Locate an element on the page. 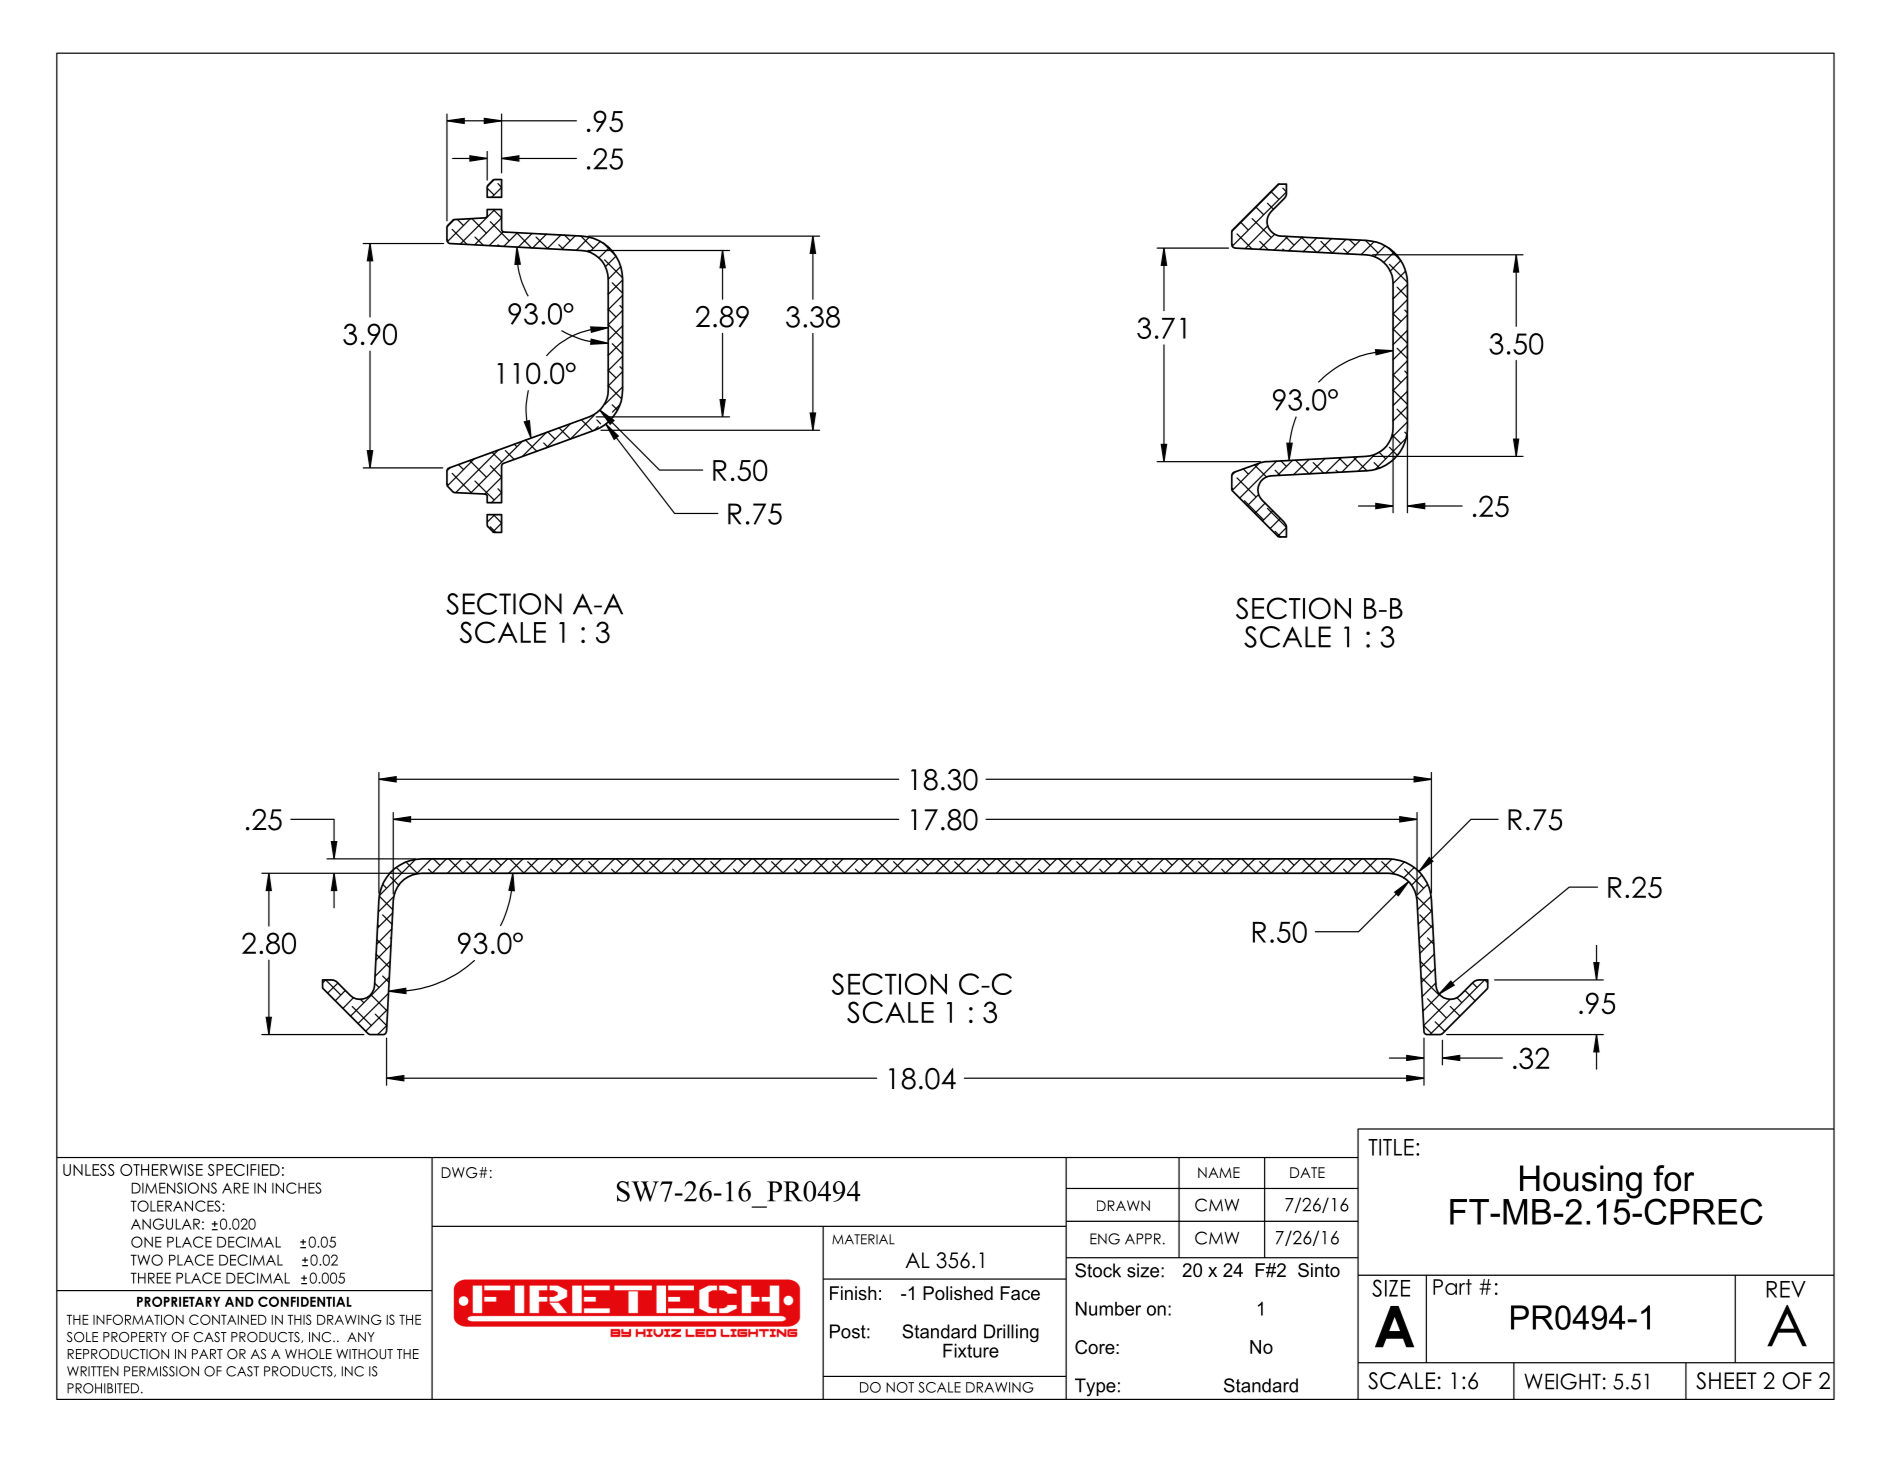 The image size is (1898, 1467). PERMISSION is located at coordinates (161, 1371).
